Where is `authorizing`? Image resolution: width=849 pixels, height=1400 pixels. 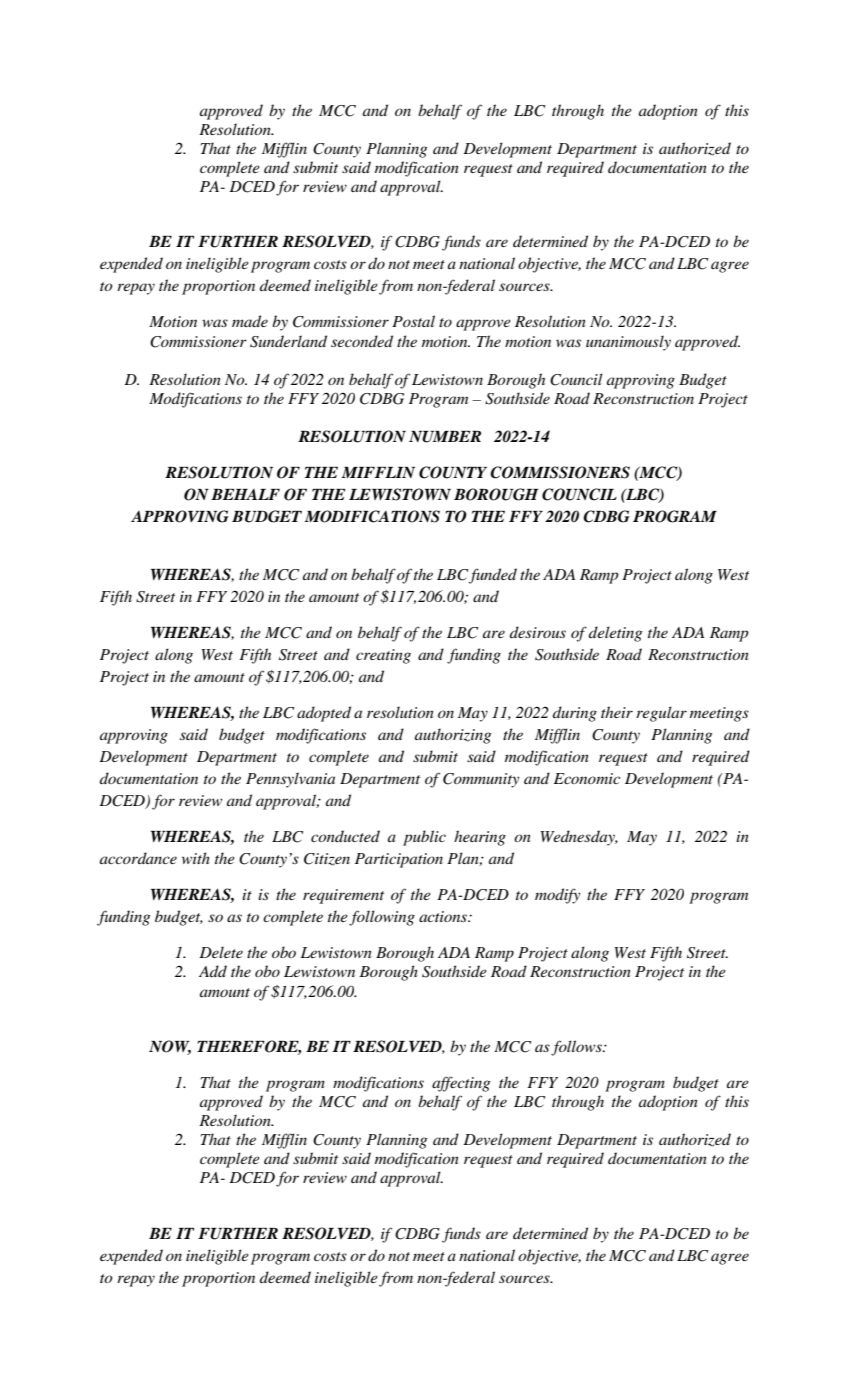 authorizing is located at coordinates (453, 736).
